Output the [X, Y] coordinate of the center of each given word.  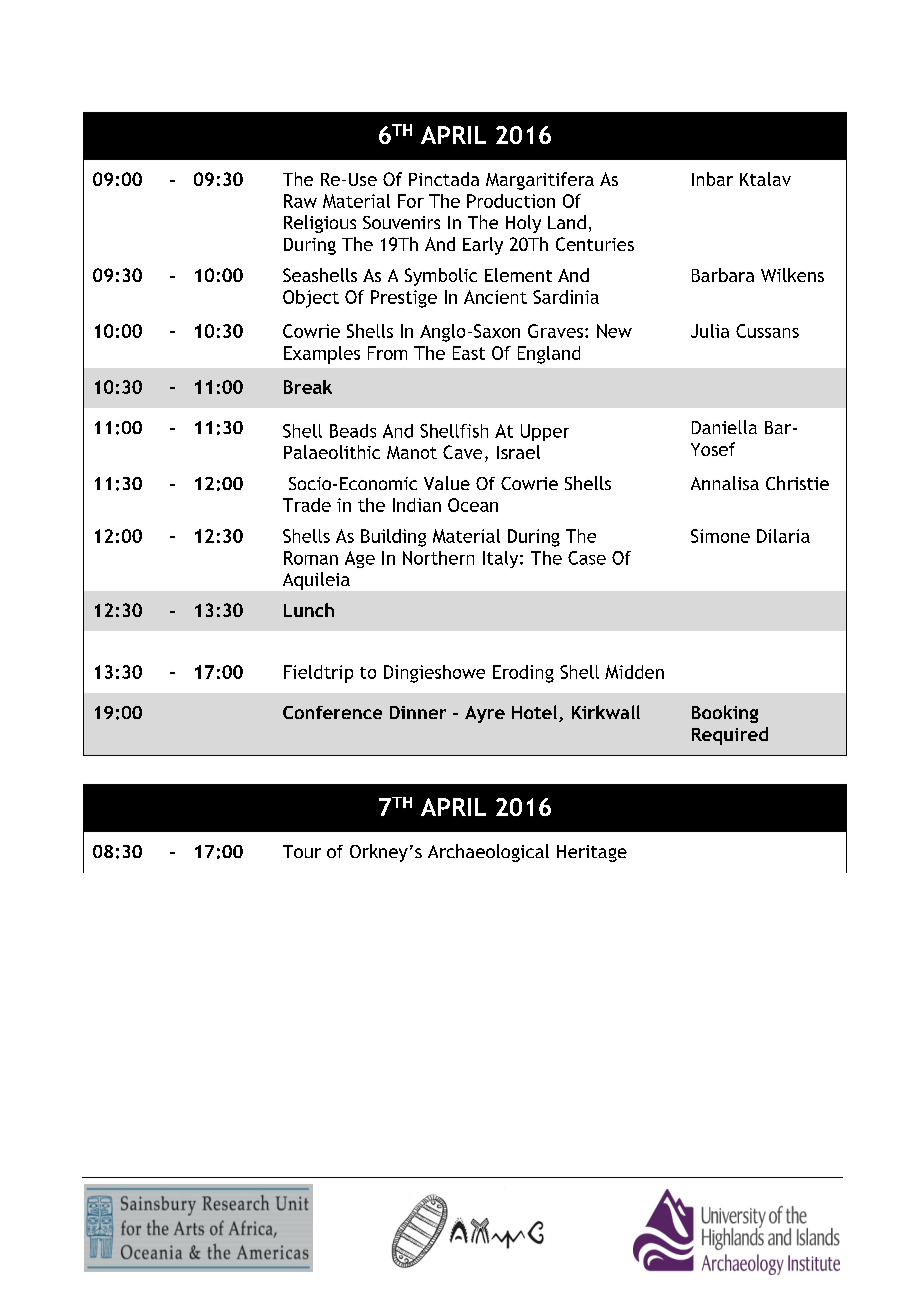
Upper [545, 432]
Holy [523, 224]
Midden [634, 672]
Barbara [723, 275]
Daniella [724, 427]
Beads [353, 431]
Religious [320, 224]
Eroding [523, 674]
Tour [302, 851]
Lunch [309, 610]
